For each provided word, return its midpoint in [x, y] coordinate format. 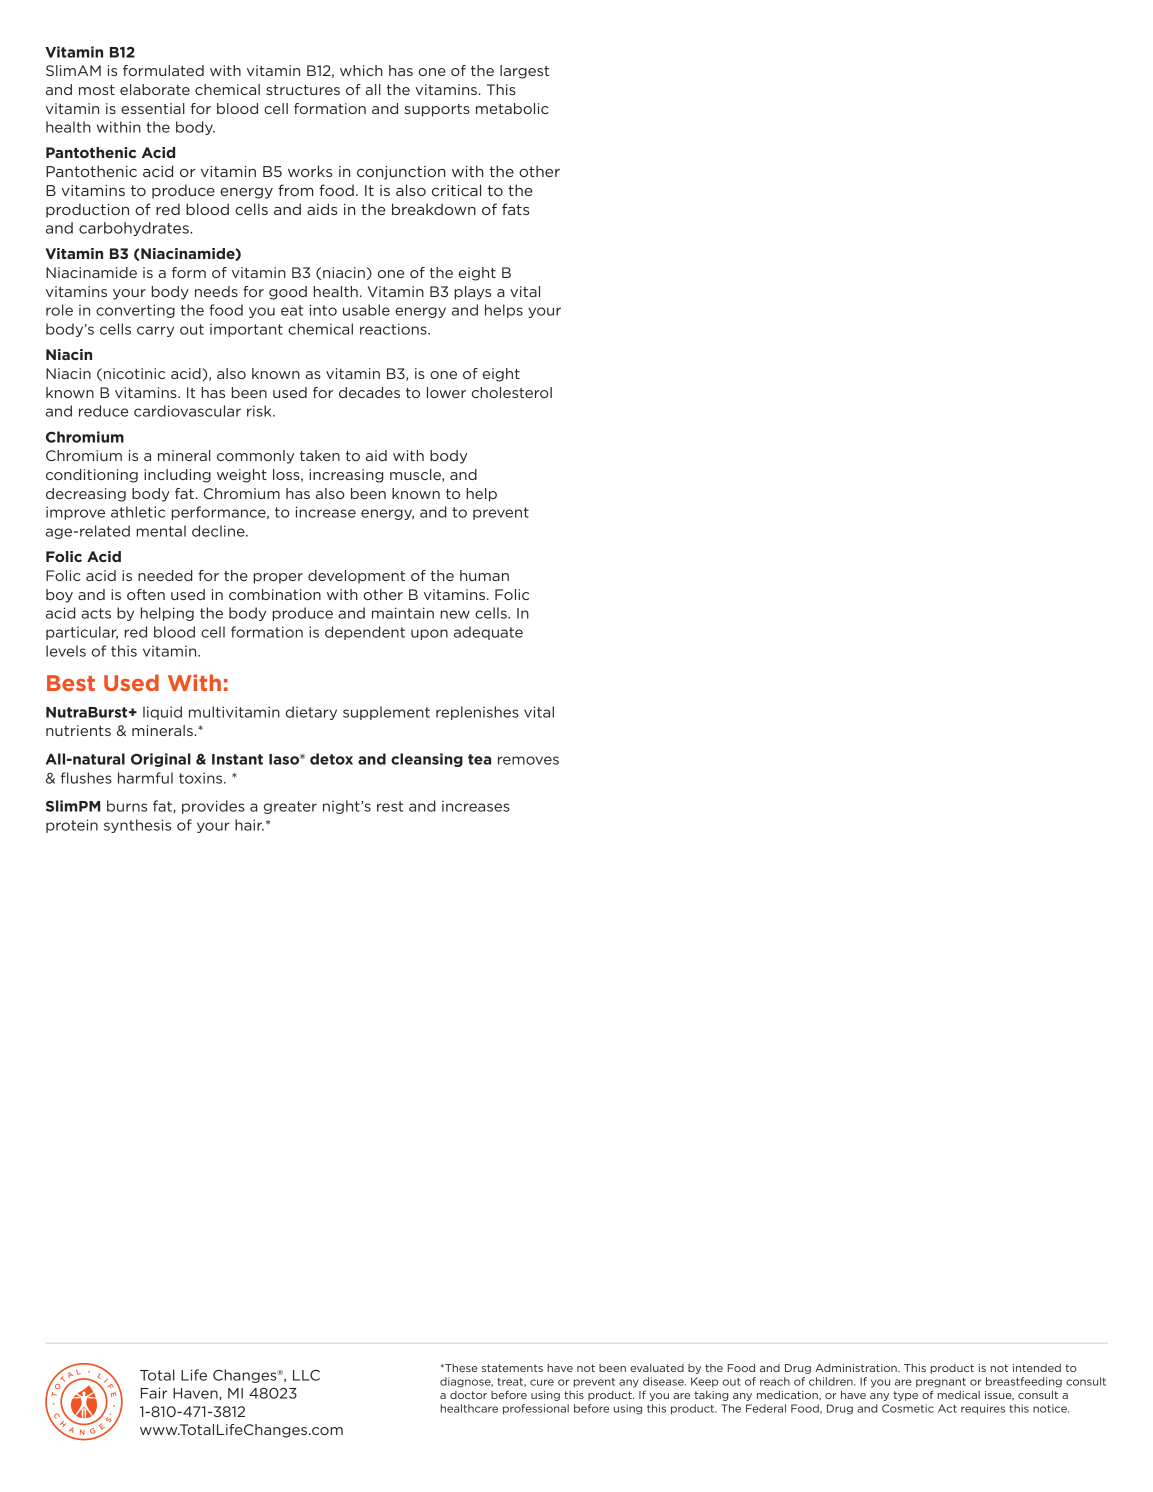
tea [479, 759]
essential [153, 108]
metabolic [512, 108]
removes [528, 760]
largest [524, 72]
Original [161, 760]
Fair [154, 1393]
